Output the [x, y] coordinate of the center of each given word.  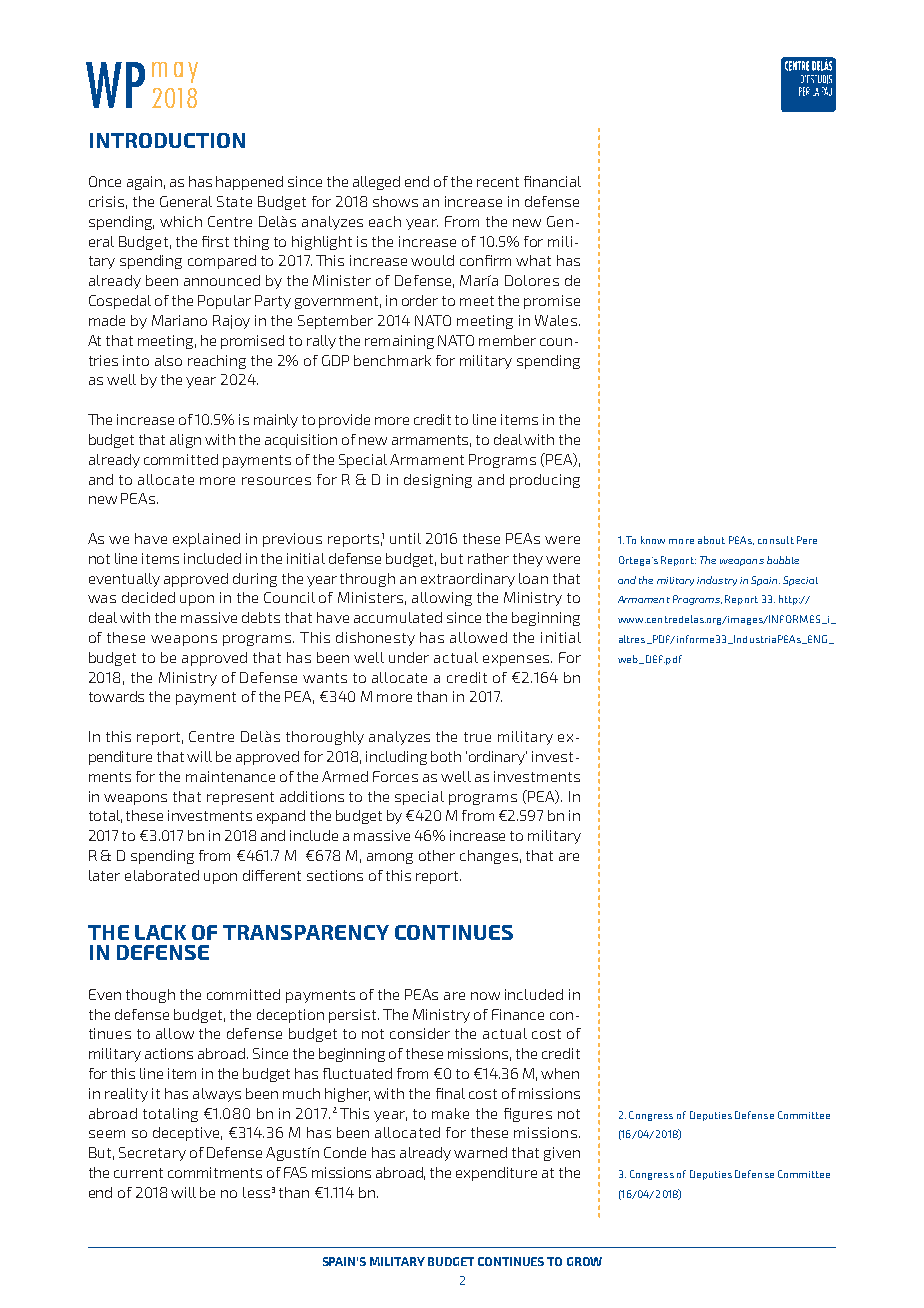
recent [498, 182]
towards [116, 696]
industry [717, 581]
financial [552, 181]
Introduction [167, 140]
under [409, 657]
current [138, 1173]
